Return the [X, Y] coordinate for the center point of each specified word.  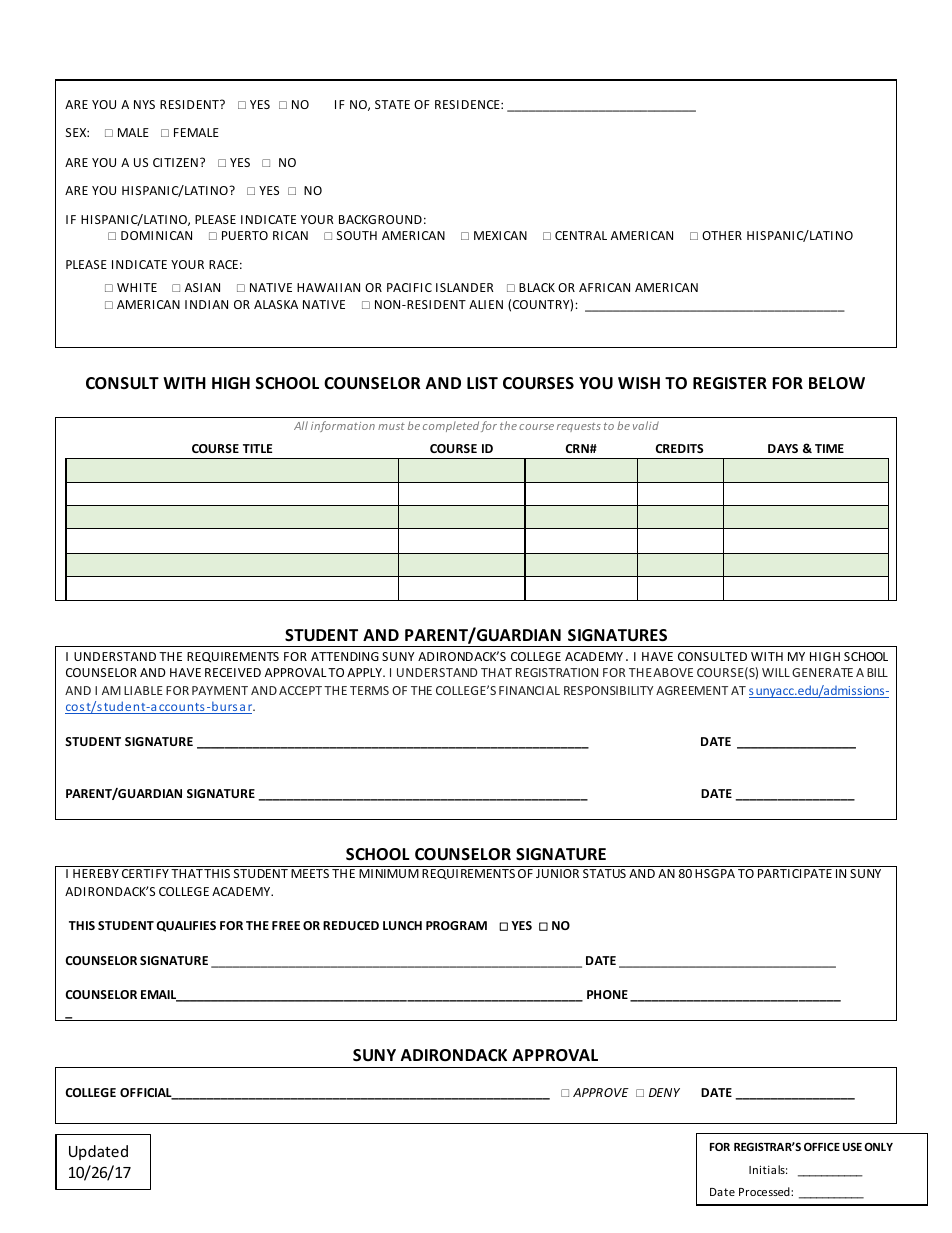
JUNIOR [557, 873]
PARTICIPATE [795, 873]
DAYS [783, 448]
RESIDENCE [468, 104]
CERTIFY [145, 873]
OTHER [722, 235]
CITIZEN [175, 162]
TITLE [257, 448]
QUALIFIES [186, 926]
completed [451, 426]
